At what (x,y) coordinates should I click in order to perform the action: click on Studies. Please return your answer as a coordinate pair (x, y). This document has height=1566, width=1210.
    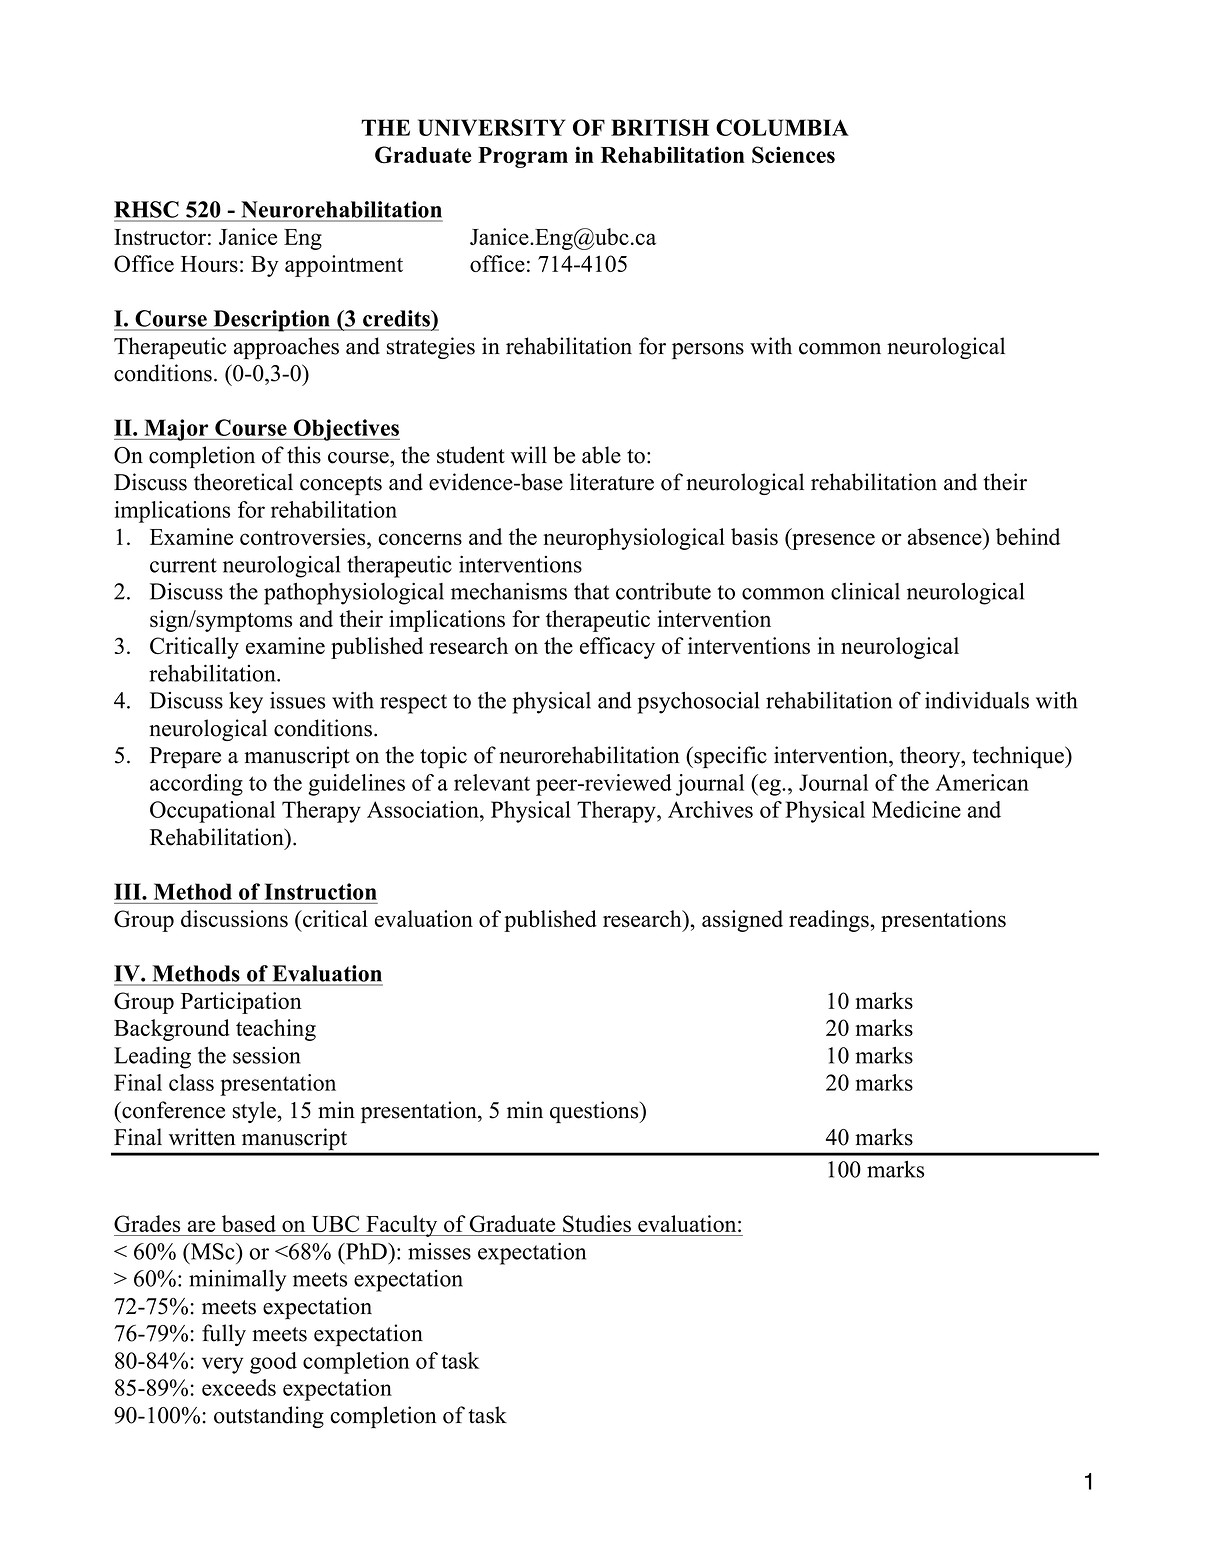
    Looking at the image, I should click on (597, 1223).
